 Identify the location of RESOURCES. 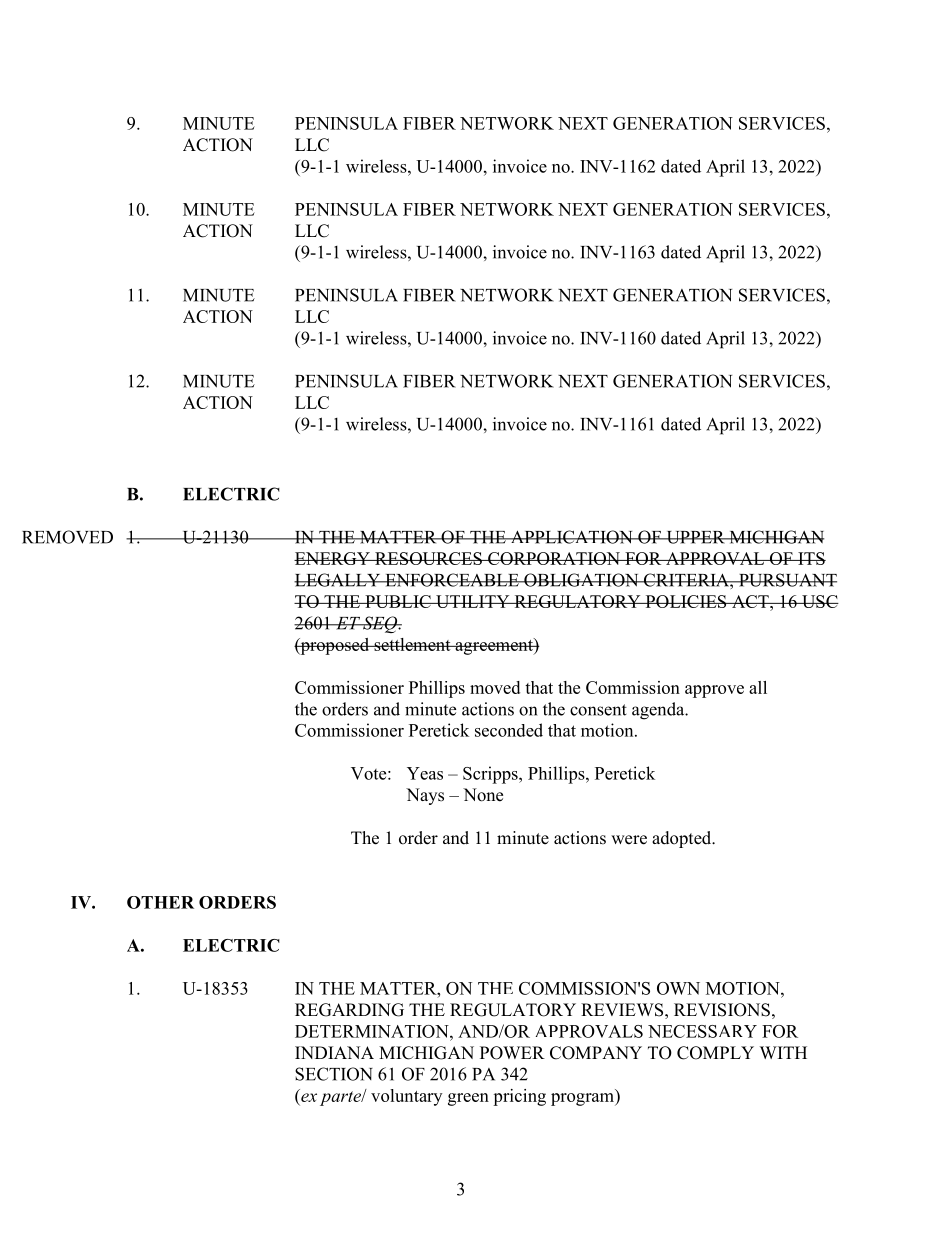
(428, 558).
